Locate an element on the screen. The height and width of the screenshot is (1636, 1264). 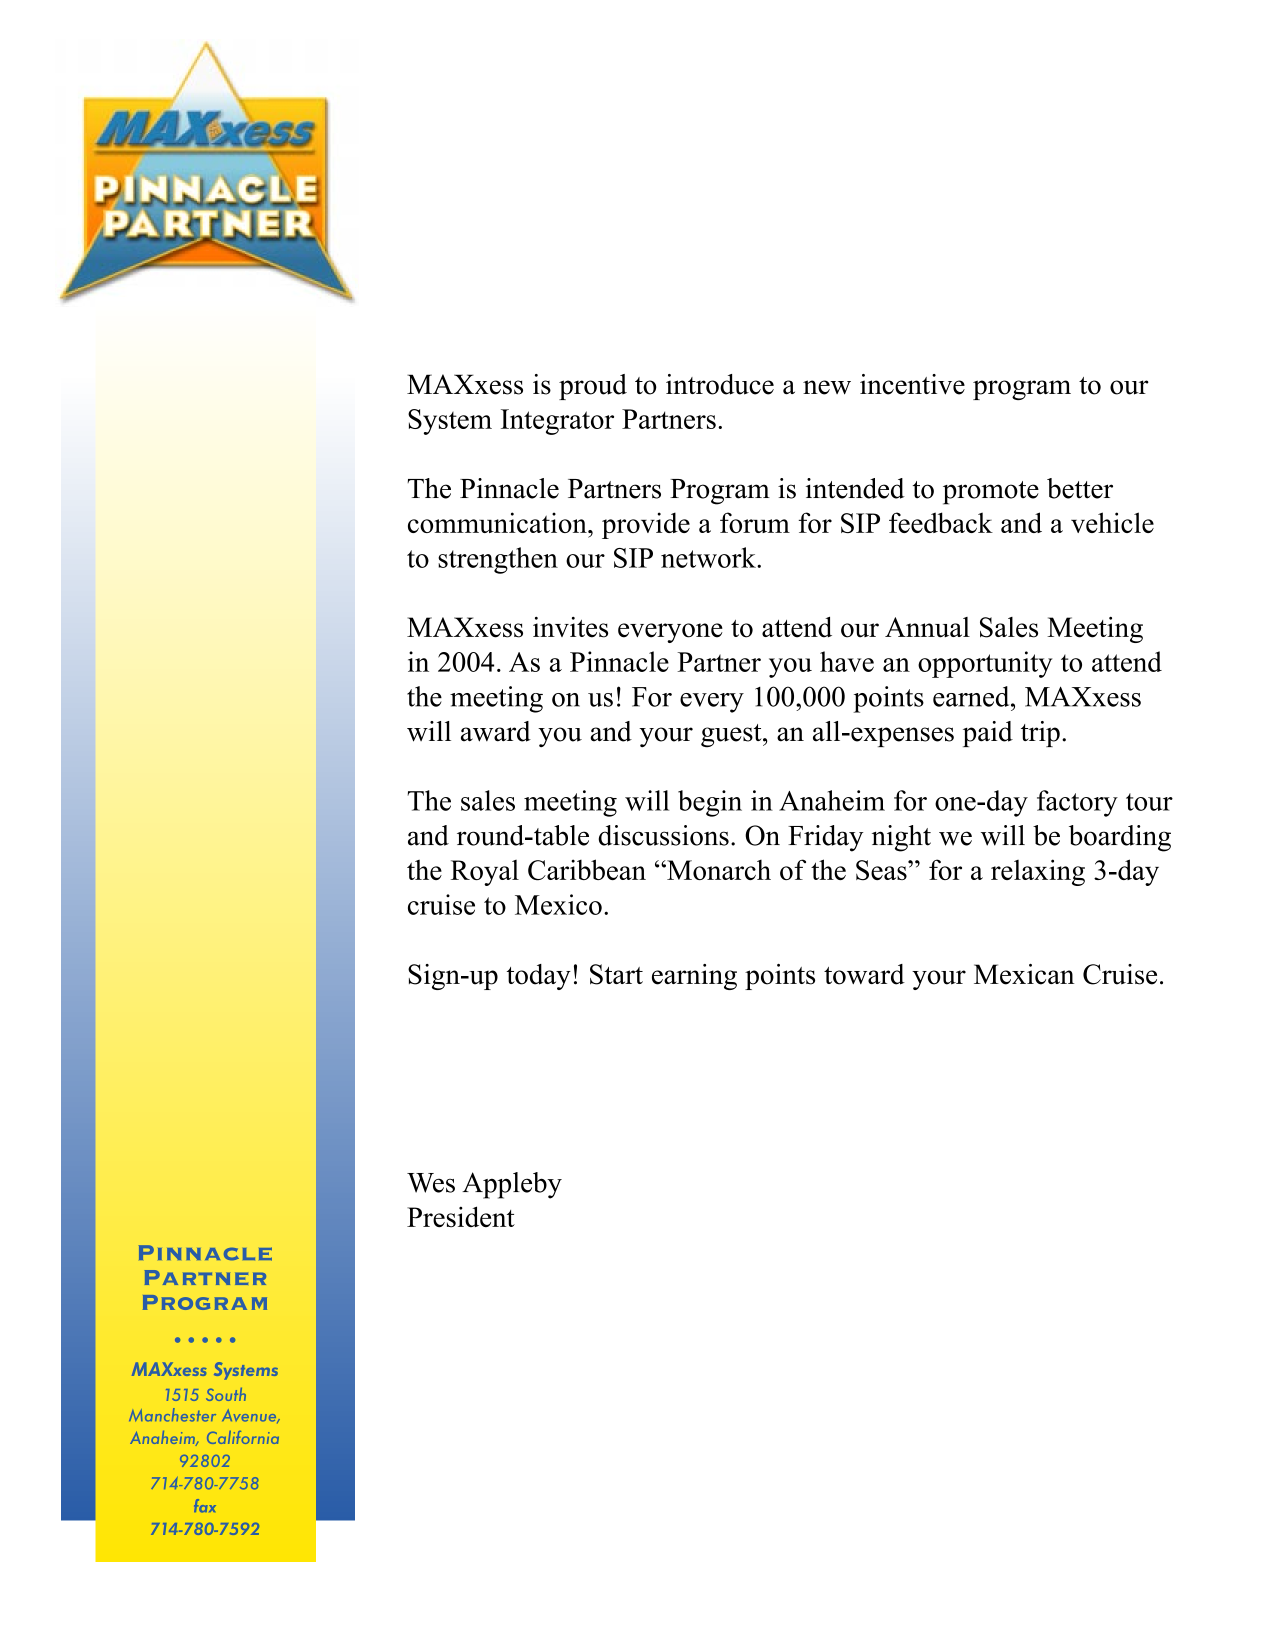
trip is located at coordinates (1040, 734).
